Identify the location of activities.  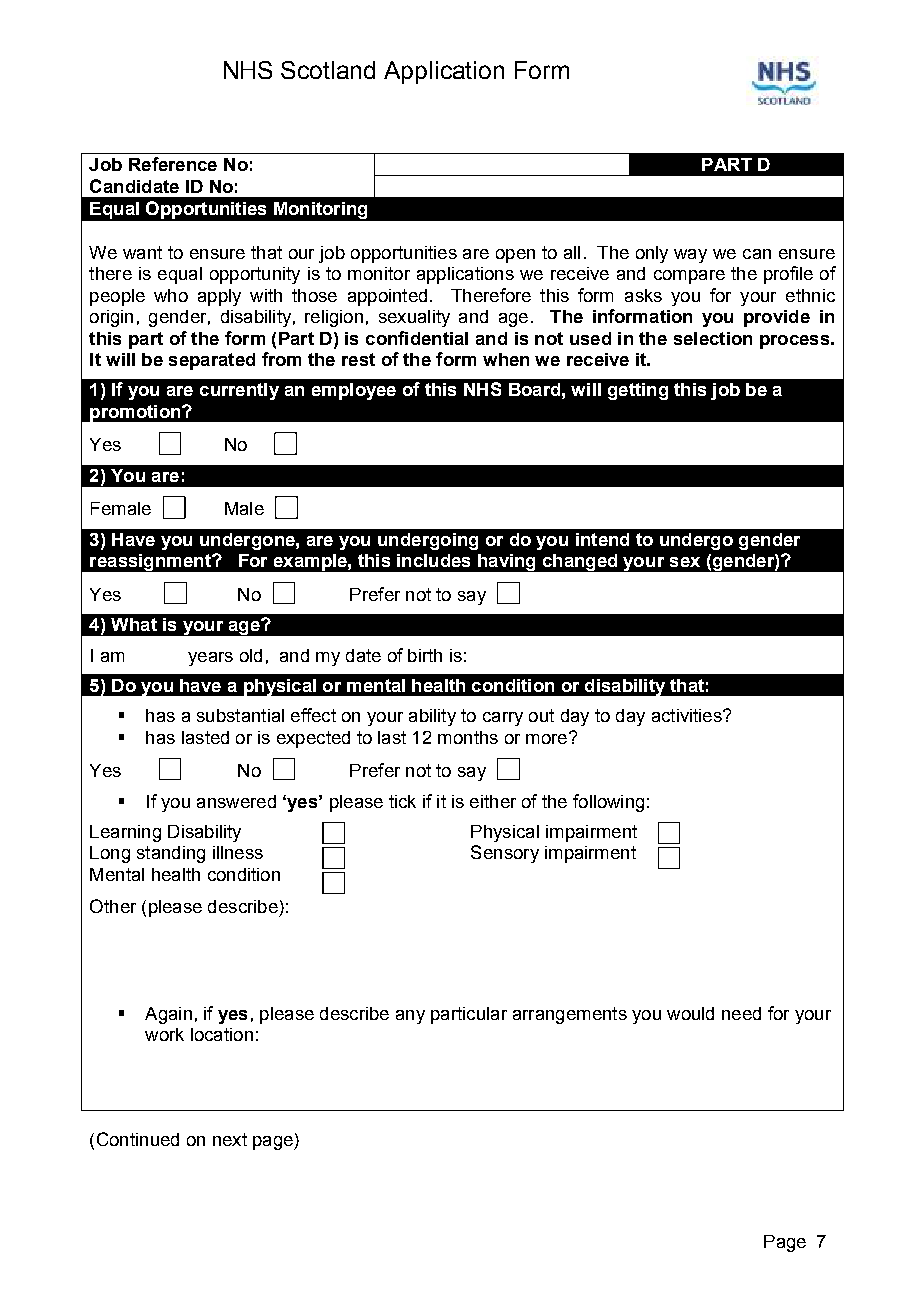
(688, 715).
